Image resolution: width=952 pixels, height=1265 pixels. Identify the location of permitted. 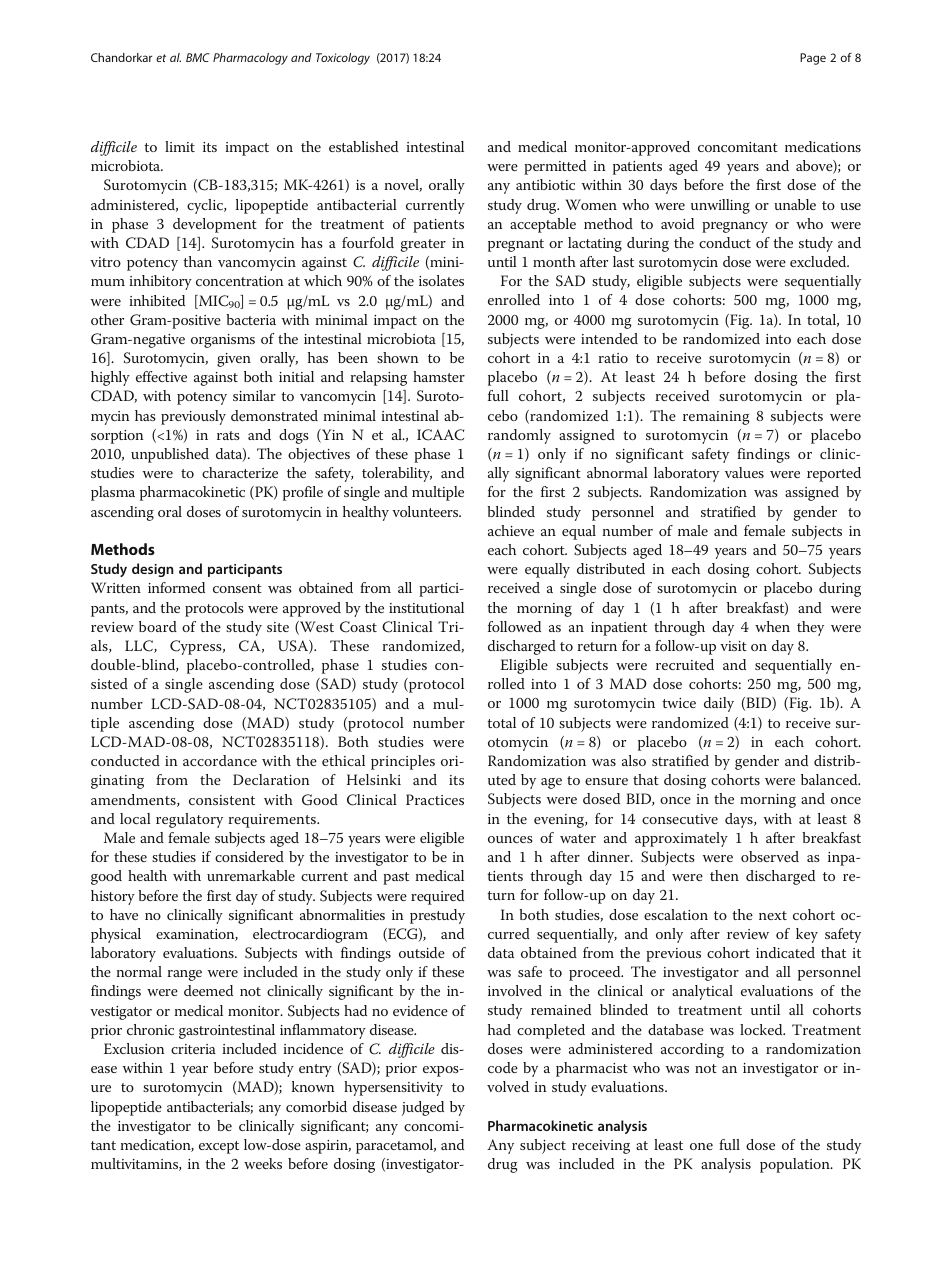
(555, 167).
